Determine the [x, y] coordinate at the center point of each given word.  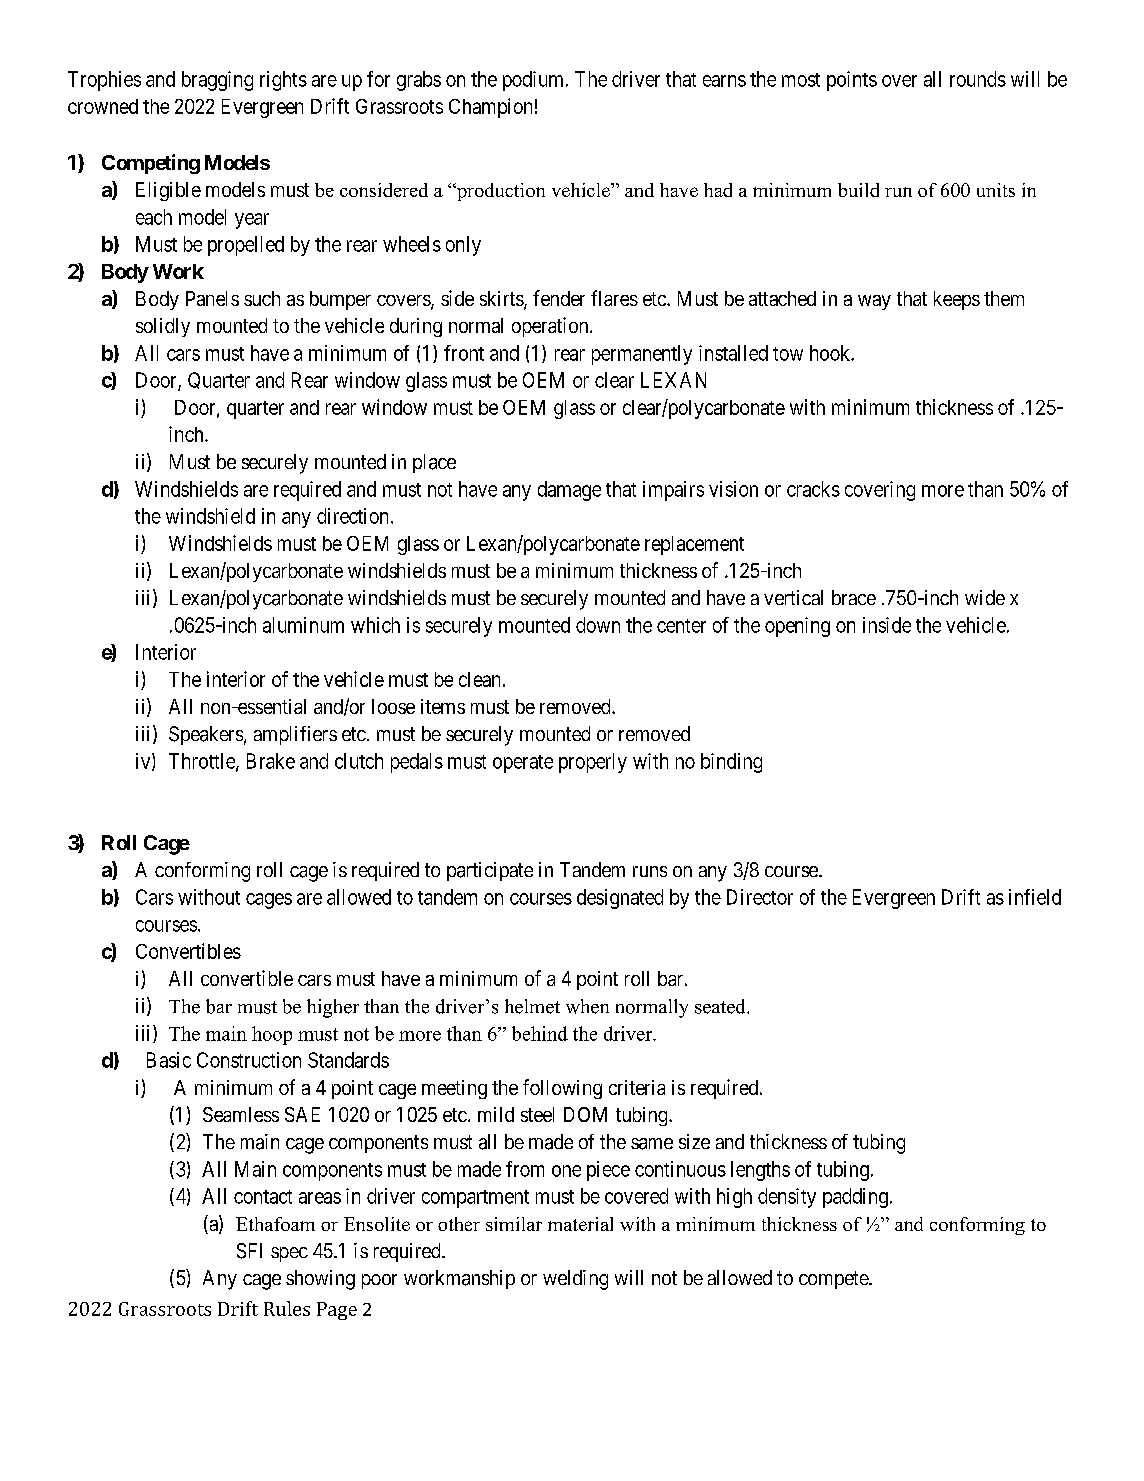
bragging [217, 81]
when [587, 1006]
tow [788, 354]
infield [1035, 897]
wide [985, 597]
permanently [642, 355]
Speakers [206, 735]
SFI [249, 1251]
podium [535, 81]
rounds [978, 79]
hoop [272, 1035]
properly [593, 763]
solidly [163, 327]
